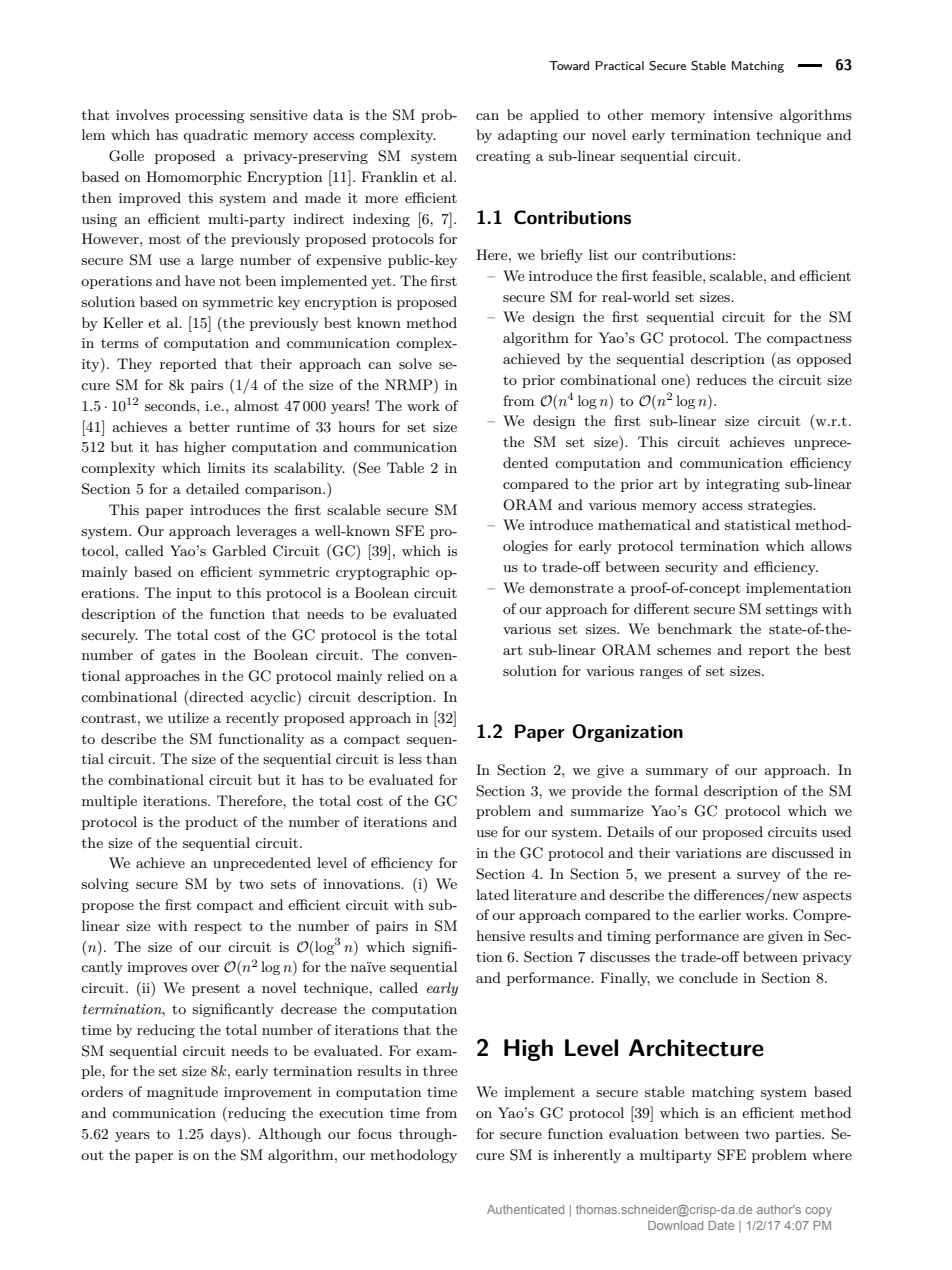 This screenshot has height=1270, width=952. I want to click on Although, so click(289, 1135).
